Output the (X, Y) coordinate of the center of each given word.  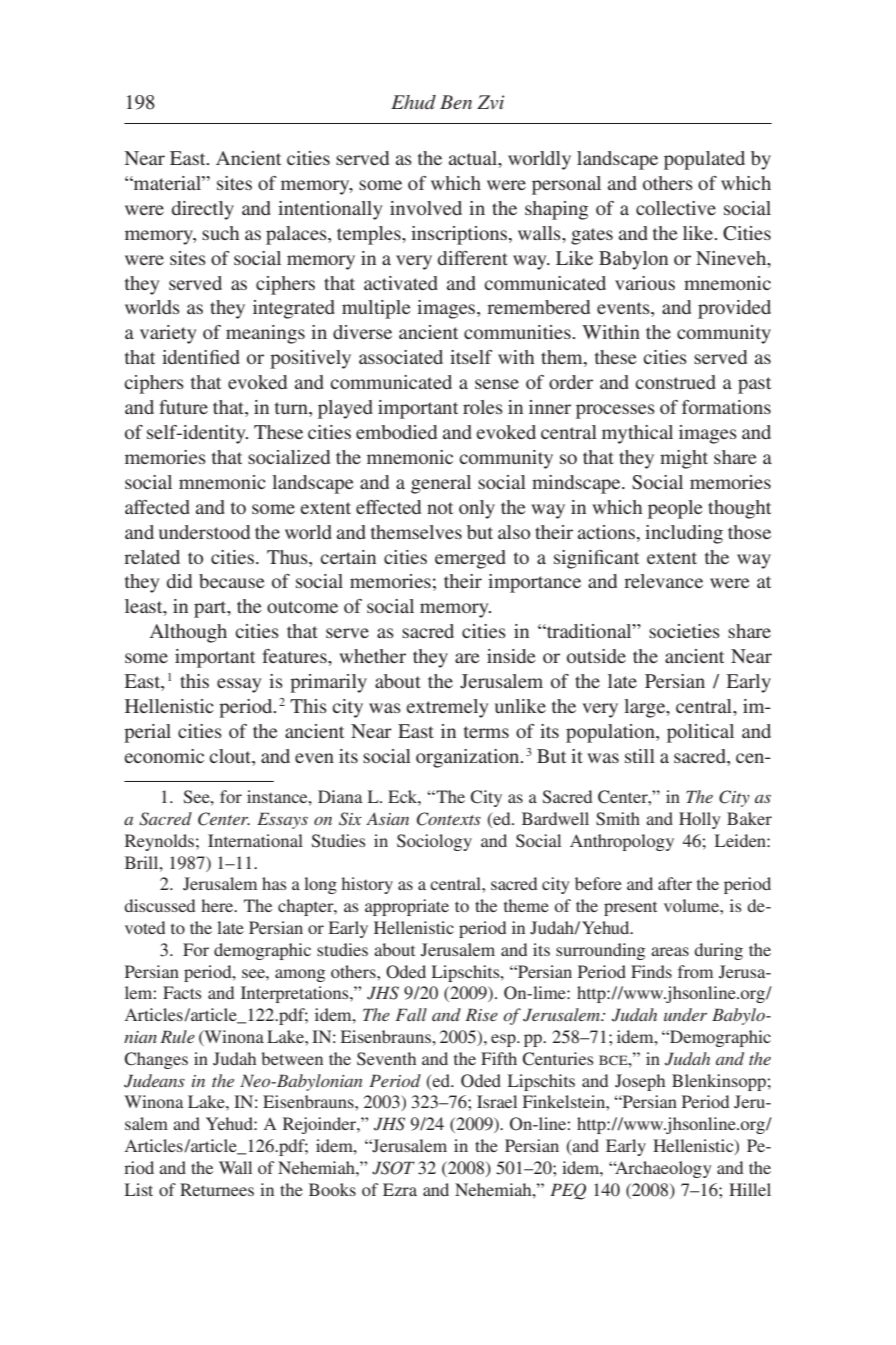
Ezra (400, 1189)
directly (203, 210)
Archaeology (662, 1169)
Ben (456, 102)
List (139, 1189)
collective (676, 208)
